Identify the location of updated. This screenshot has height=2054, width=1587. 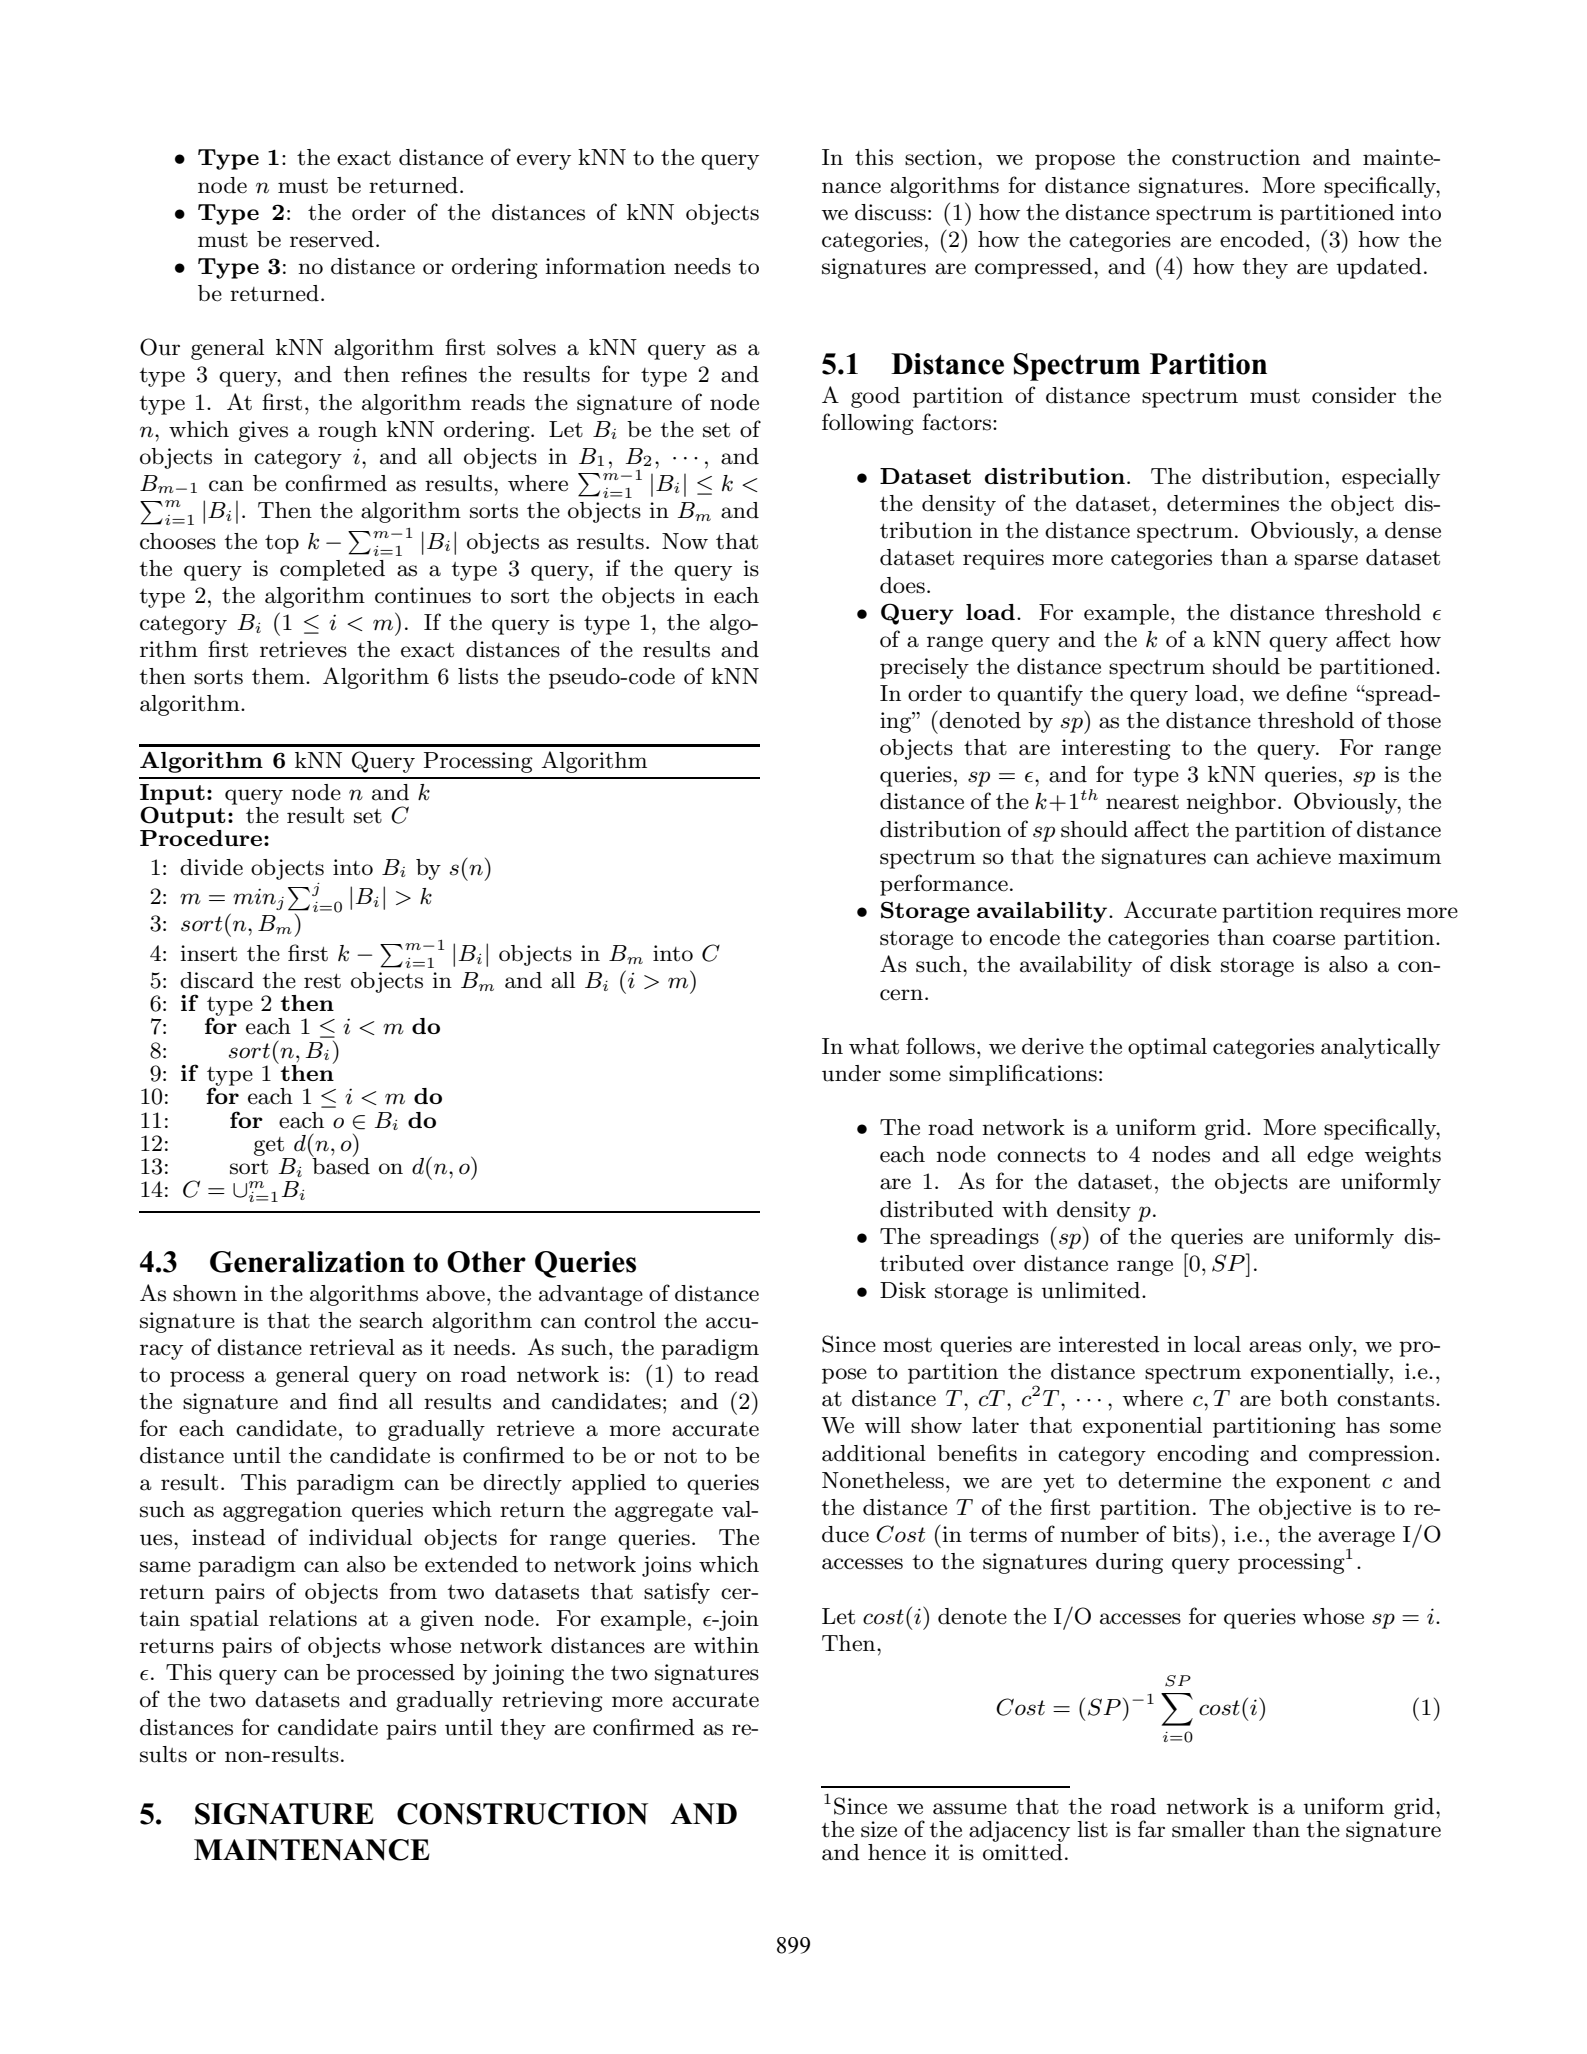
(1379, 268).
